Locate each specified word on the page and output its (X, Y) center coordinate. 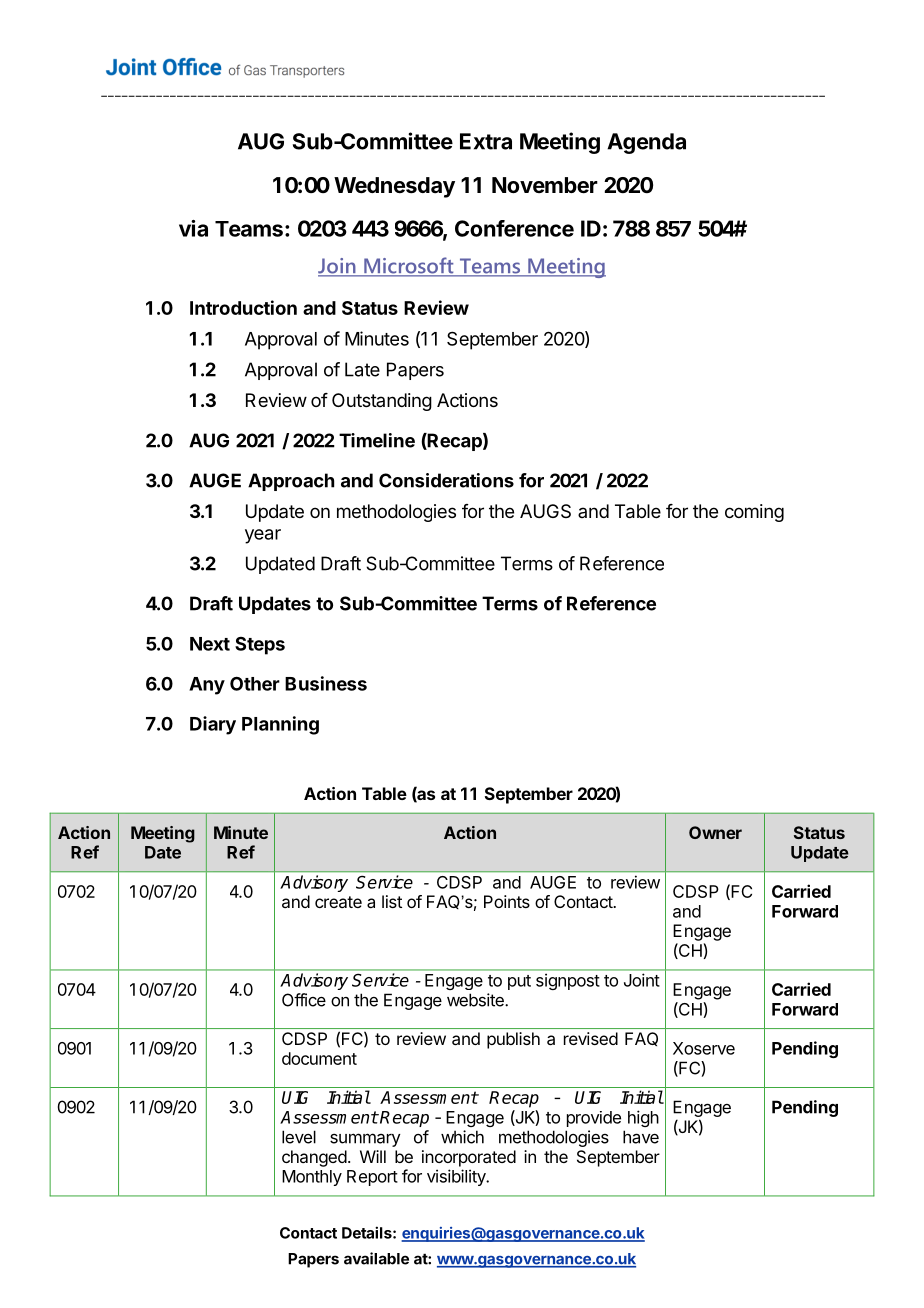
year (263, 536)
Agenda (646, 143)
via (193, 228)
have (641, 1137)
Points (507, 901)
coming (754, 513)
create (338, 902)
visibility (457, 1177)
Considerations (446, 480)
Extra (486, 141)
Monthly (312, 1178)
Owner (715, 832)
